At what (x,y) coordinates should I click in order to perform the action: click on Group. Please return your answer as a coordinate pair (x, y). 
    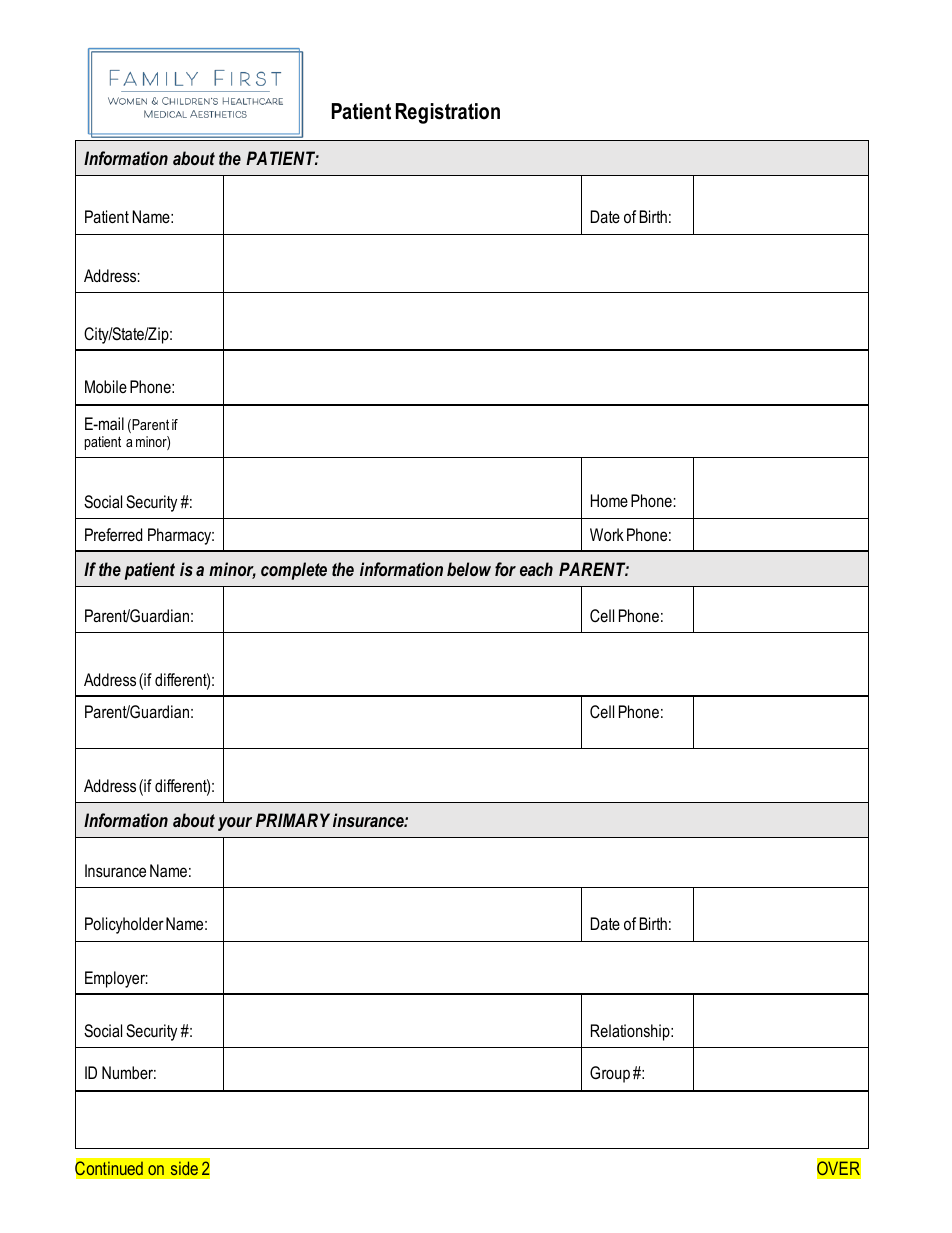
    Looking at the image, I should click on (610, 1074).
